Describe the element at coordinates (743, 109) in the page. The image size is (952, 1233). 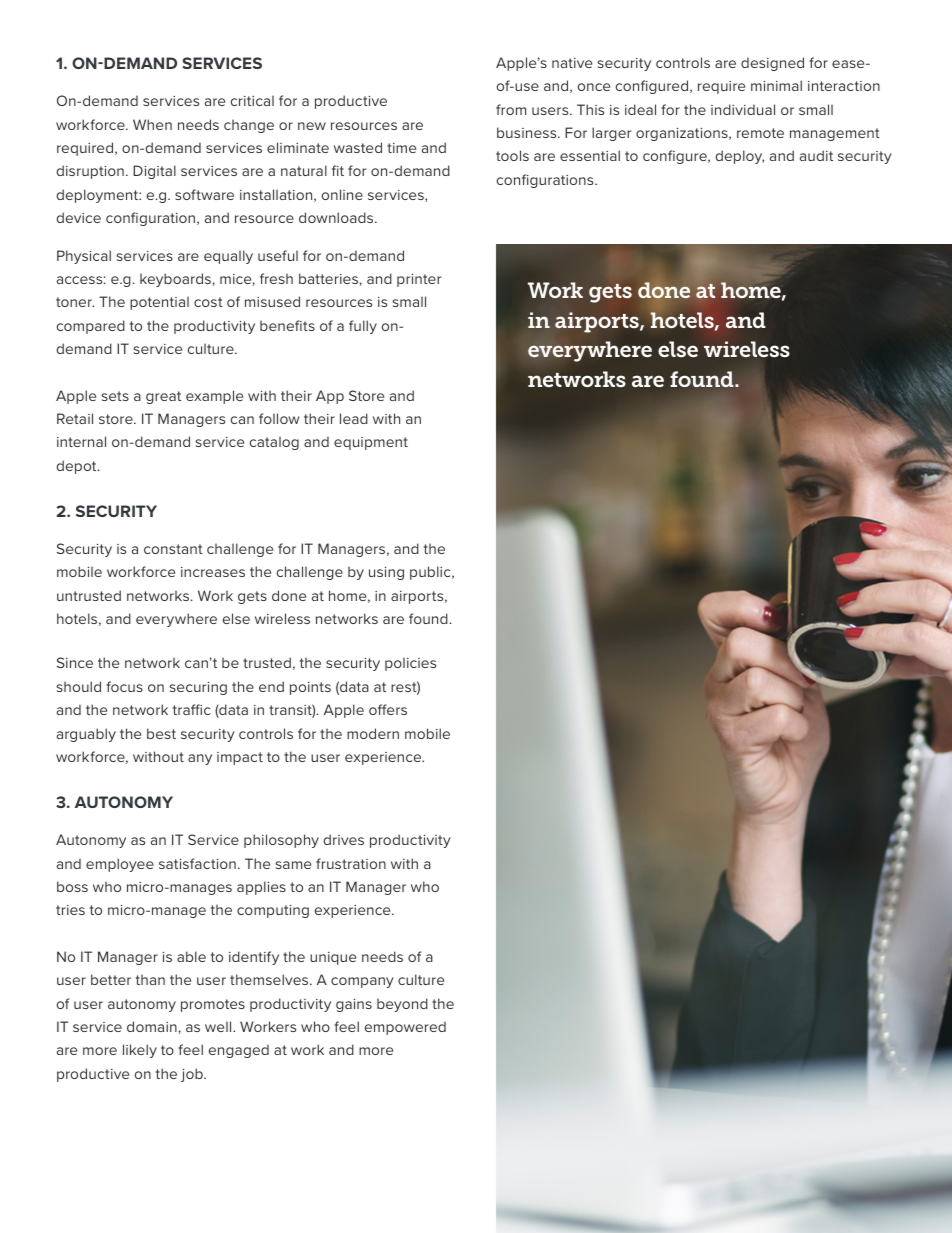
I see `individual` at that location.
